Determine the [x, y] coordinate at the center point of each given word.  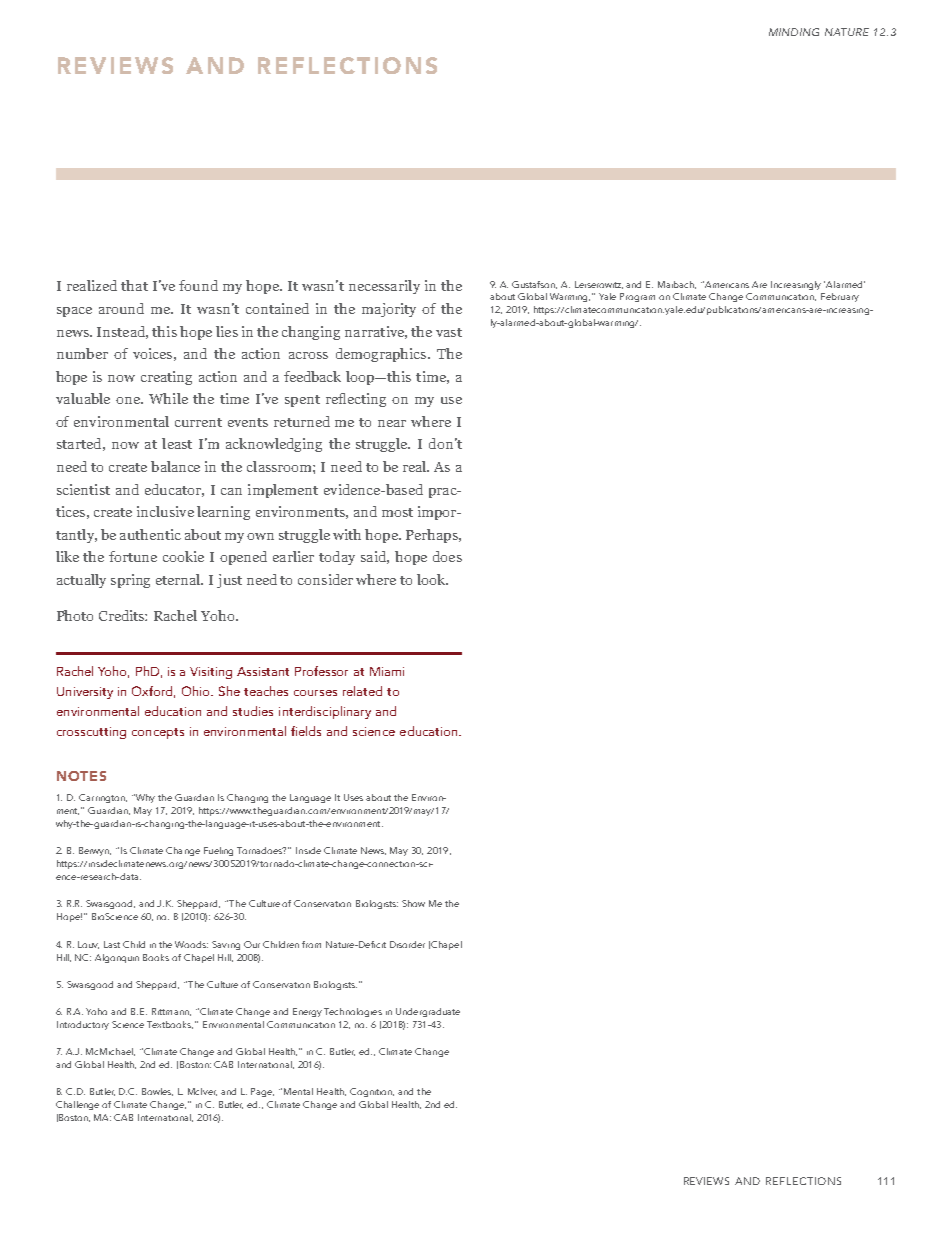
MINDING [794, 32]
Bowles [157, 1092]
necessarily [384, 287]
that [134, 285]
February [840, 297]
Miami [387, 671]
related [362, 691]
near [392, 423]
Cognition [372, 1092]
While [168, 398]
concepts [158, 733]
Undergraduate [428, 1012]
